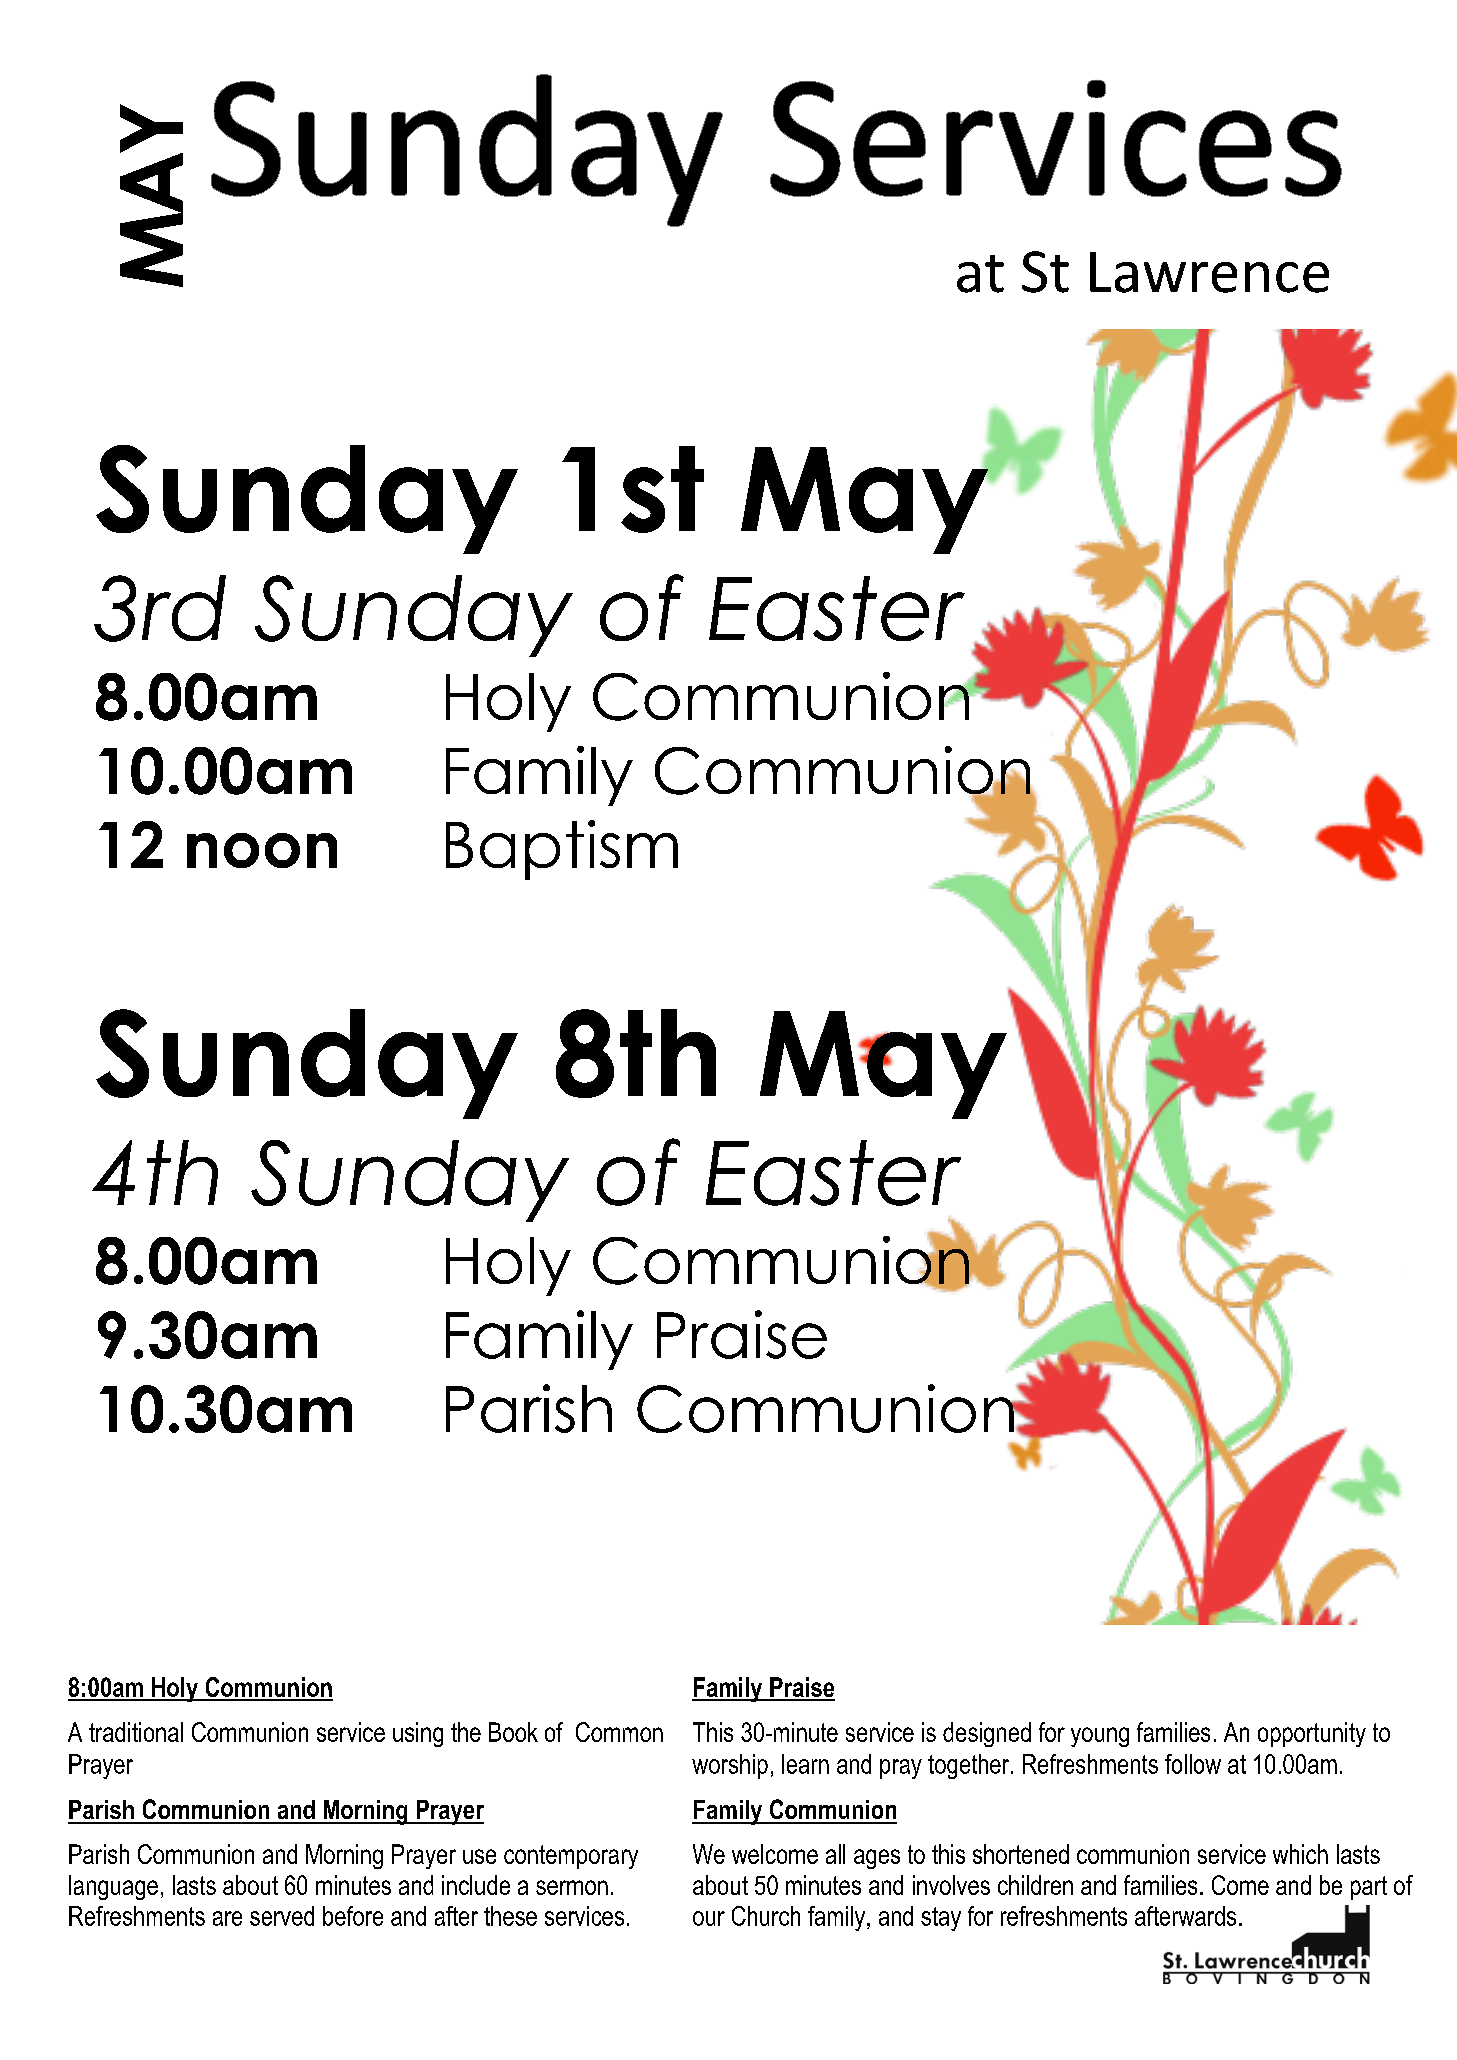  What do you see at coordinates (282, 1916) in the screenshot?
I see `served` at bounding box center [282, 1916].
